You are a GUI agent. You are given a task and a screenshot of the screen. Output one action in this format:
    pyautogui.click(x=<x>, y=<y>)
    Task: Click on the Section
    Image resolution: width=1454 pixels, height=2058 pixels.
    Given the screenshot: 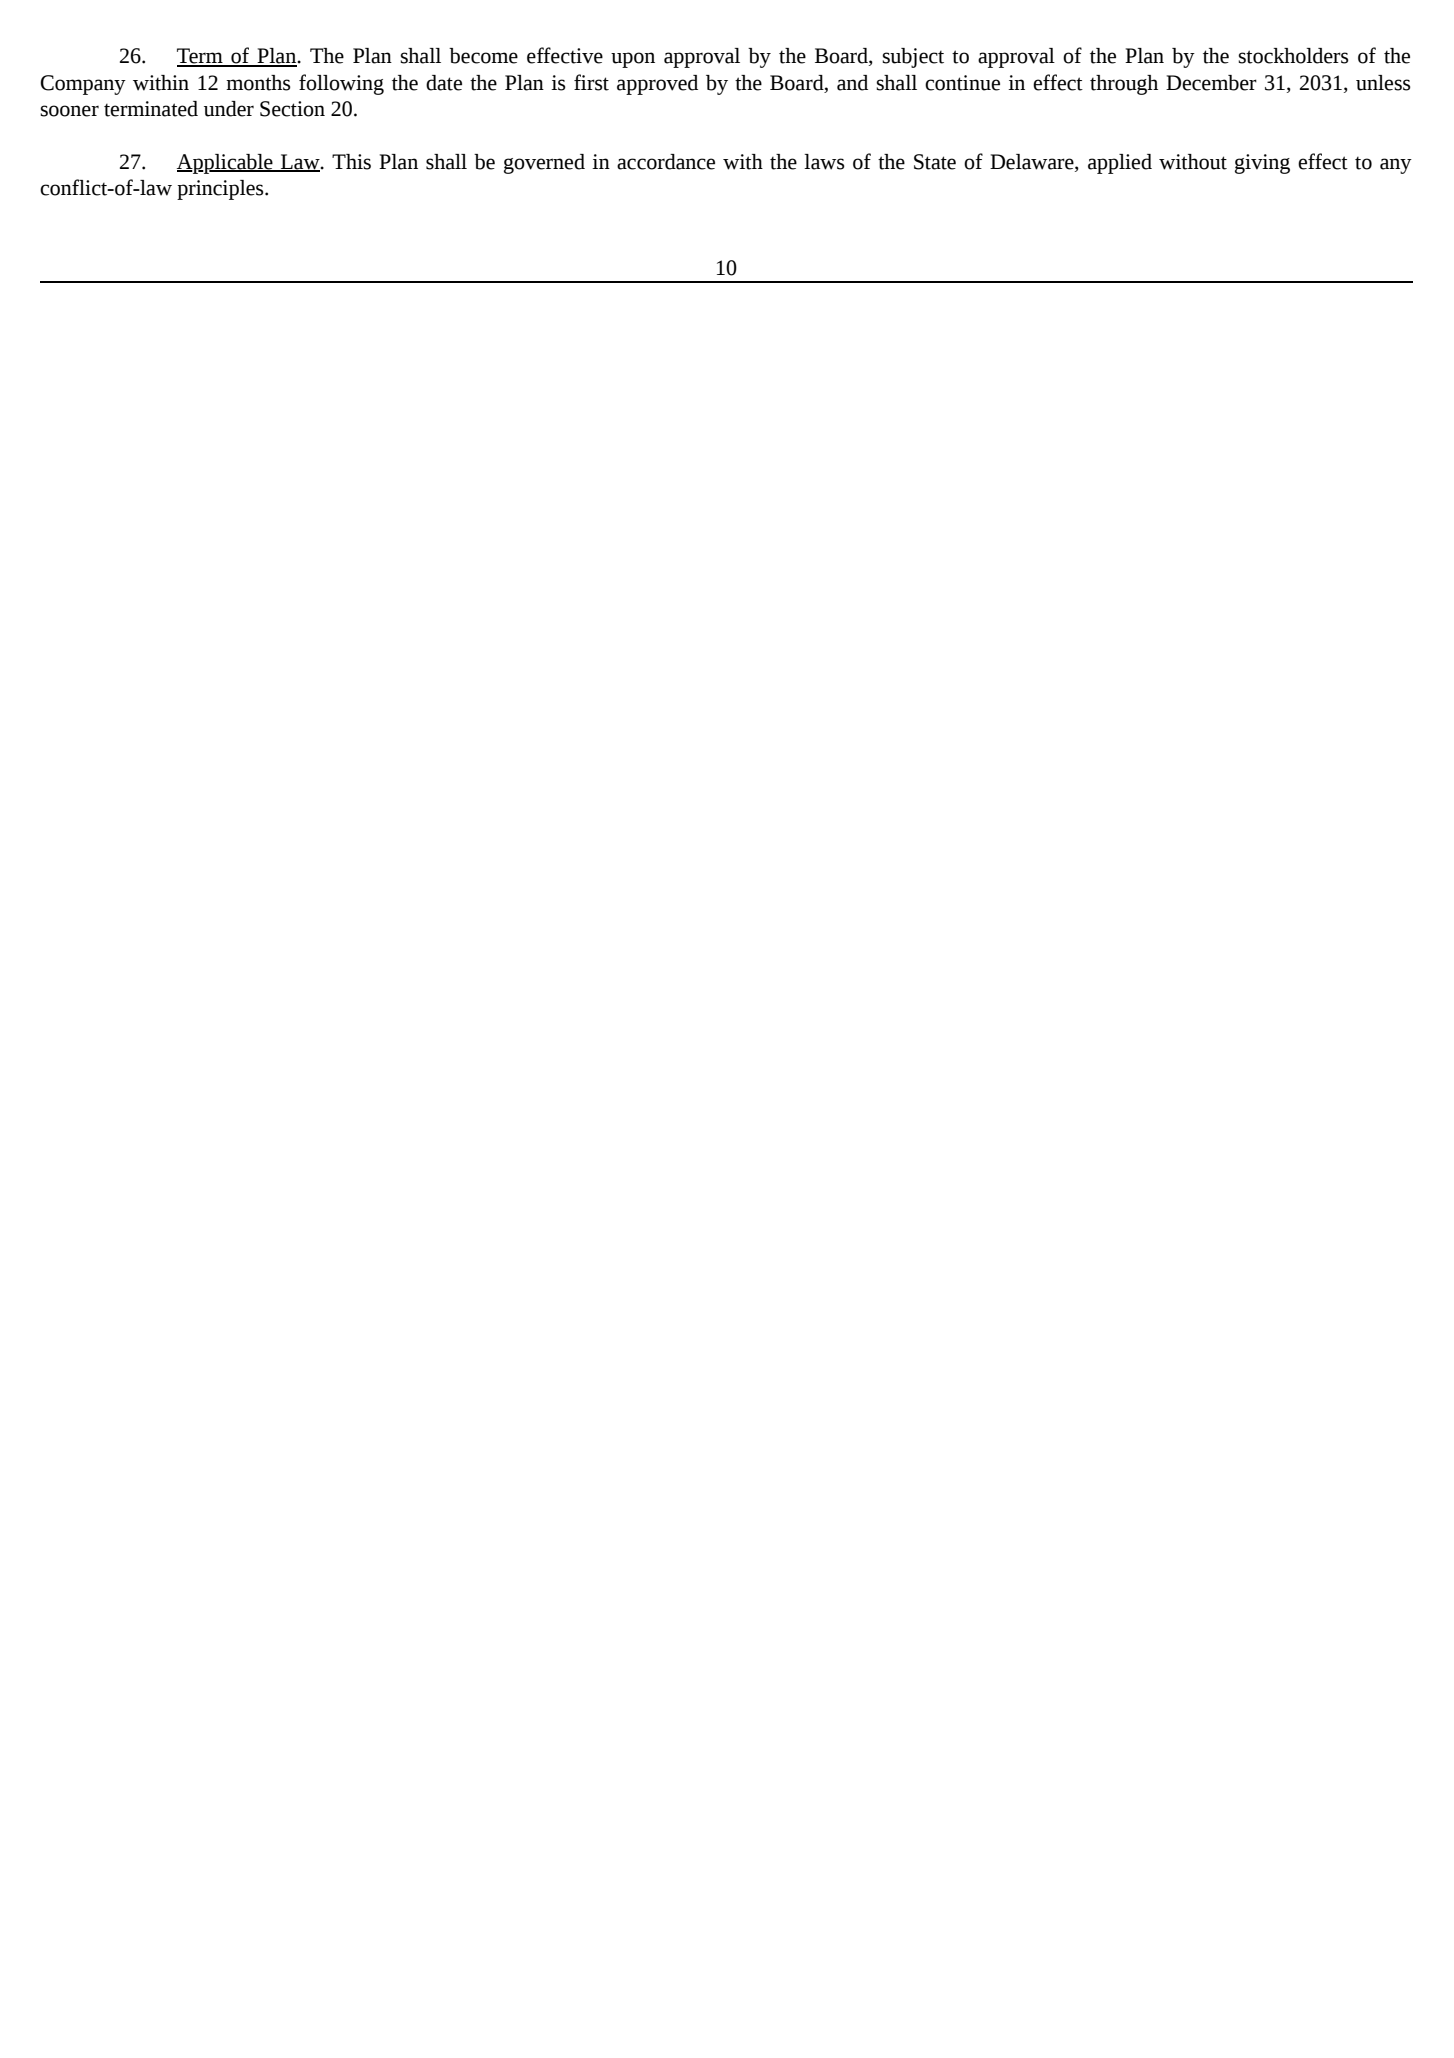 What is the action you would take?
    pyautogui.click(x=292, y=109)
